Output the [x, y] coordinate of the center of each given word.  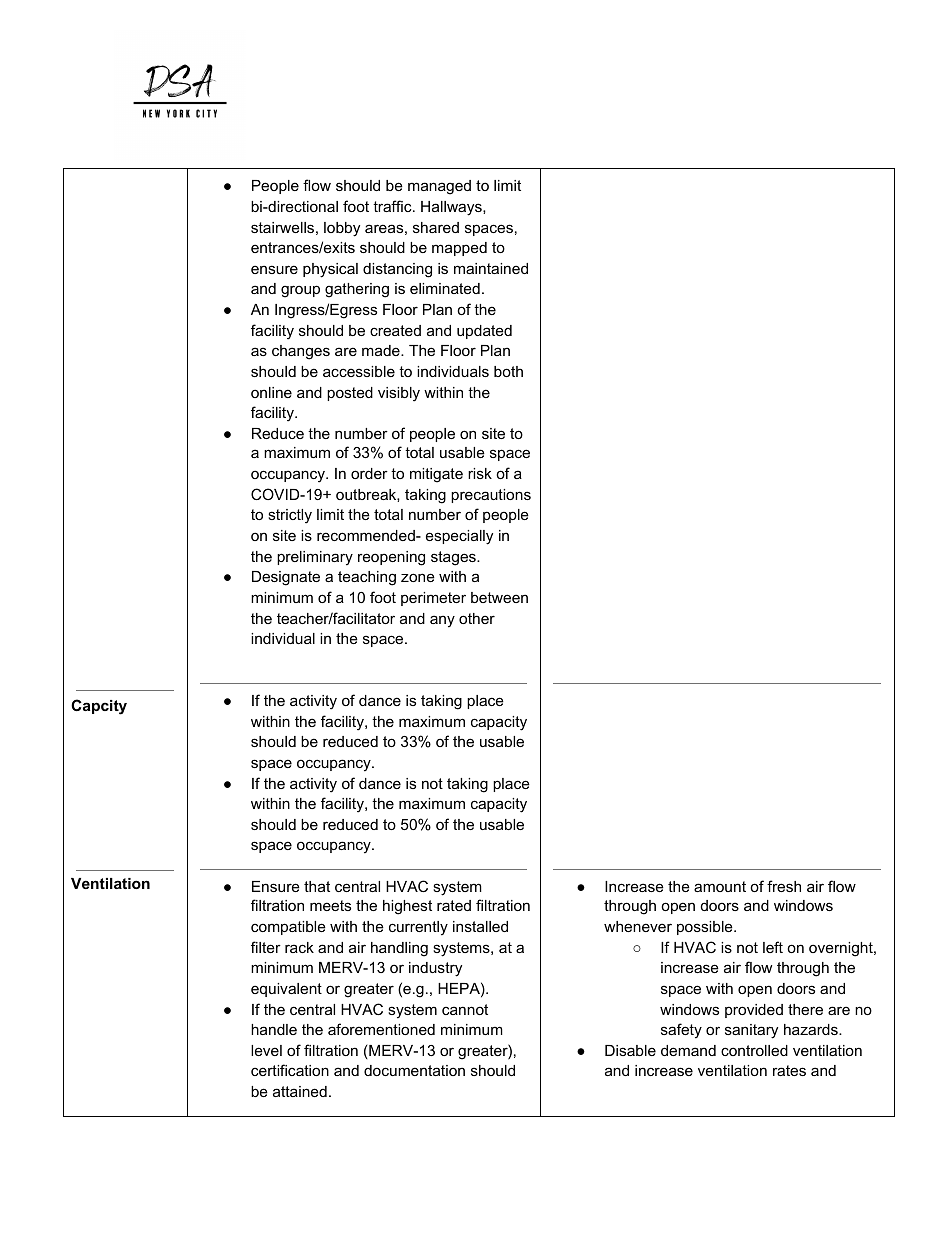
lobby [342, 229]
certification [290, 1070]
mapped [459, 249]
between [499, 597]
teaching [367, 578]
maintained [491, 268]
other [477, 618]
